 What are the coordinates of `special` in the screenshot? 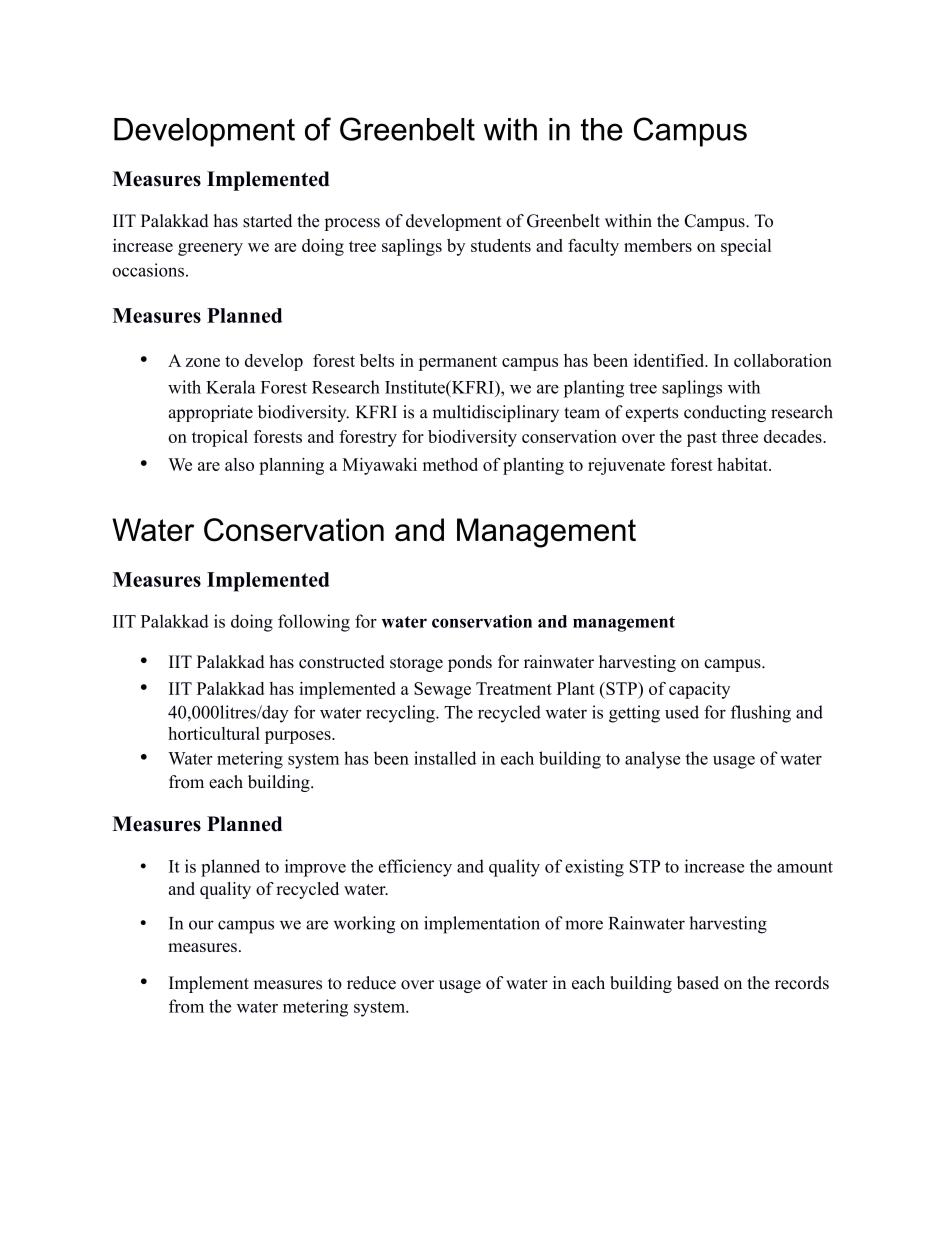 It's located at (746, 247).
